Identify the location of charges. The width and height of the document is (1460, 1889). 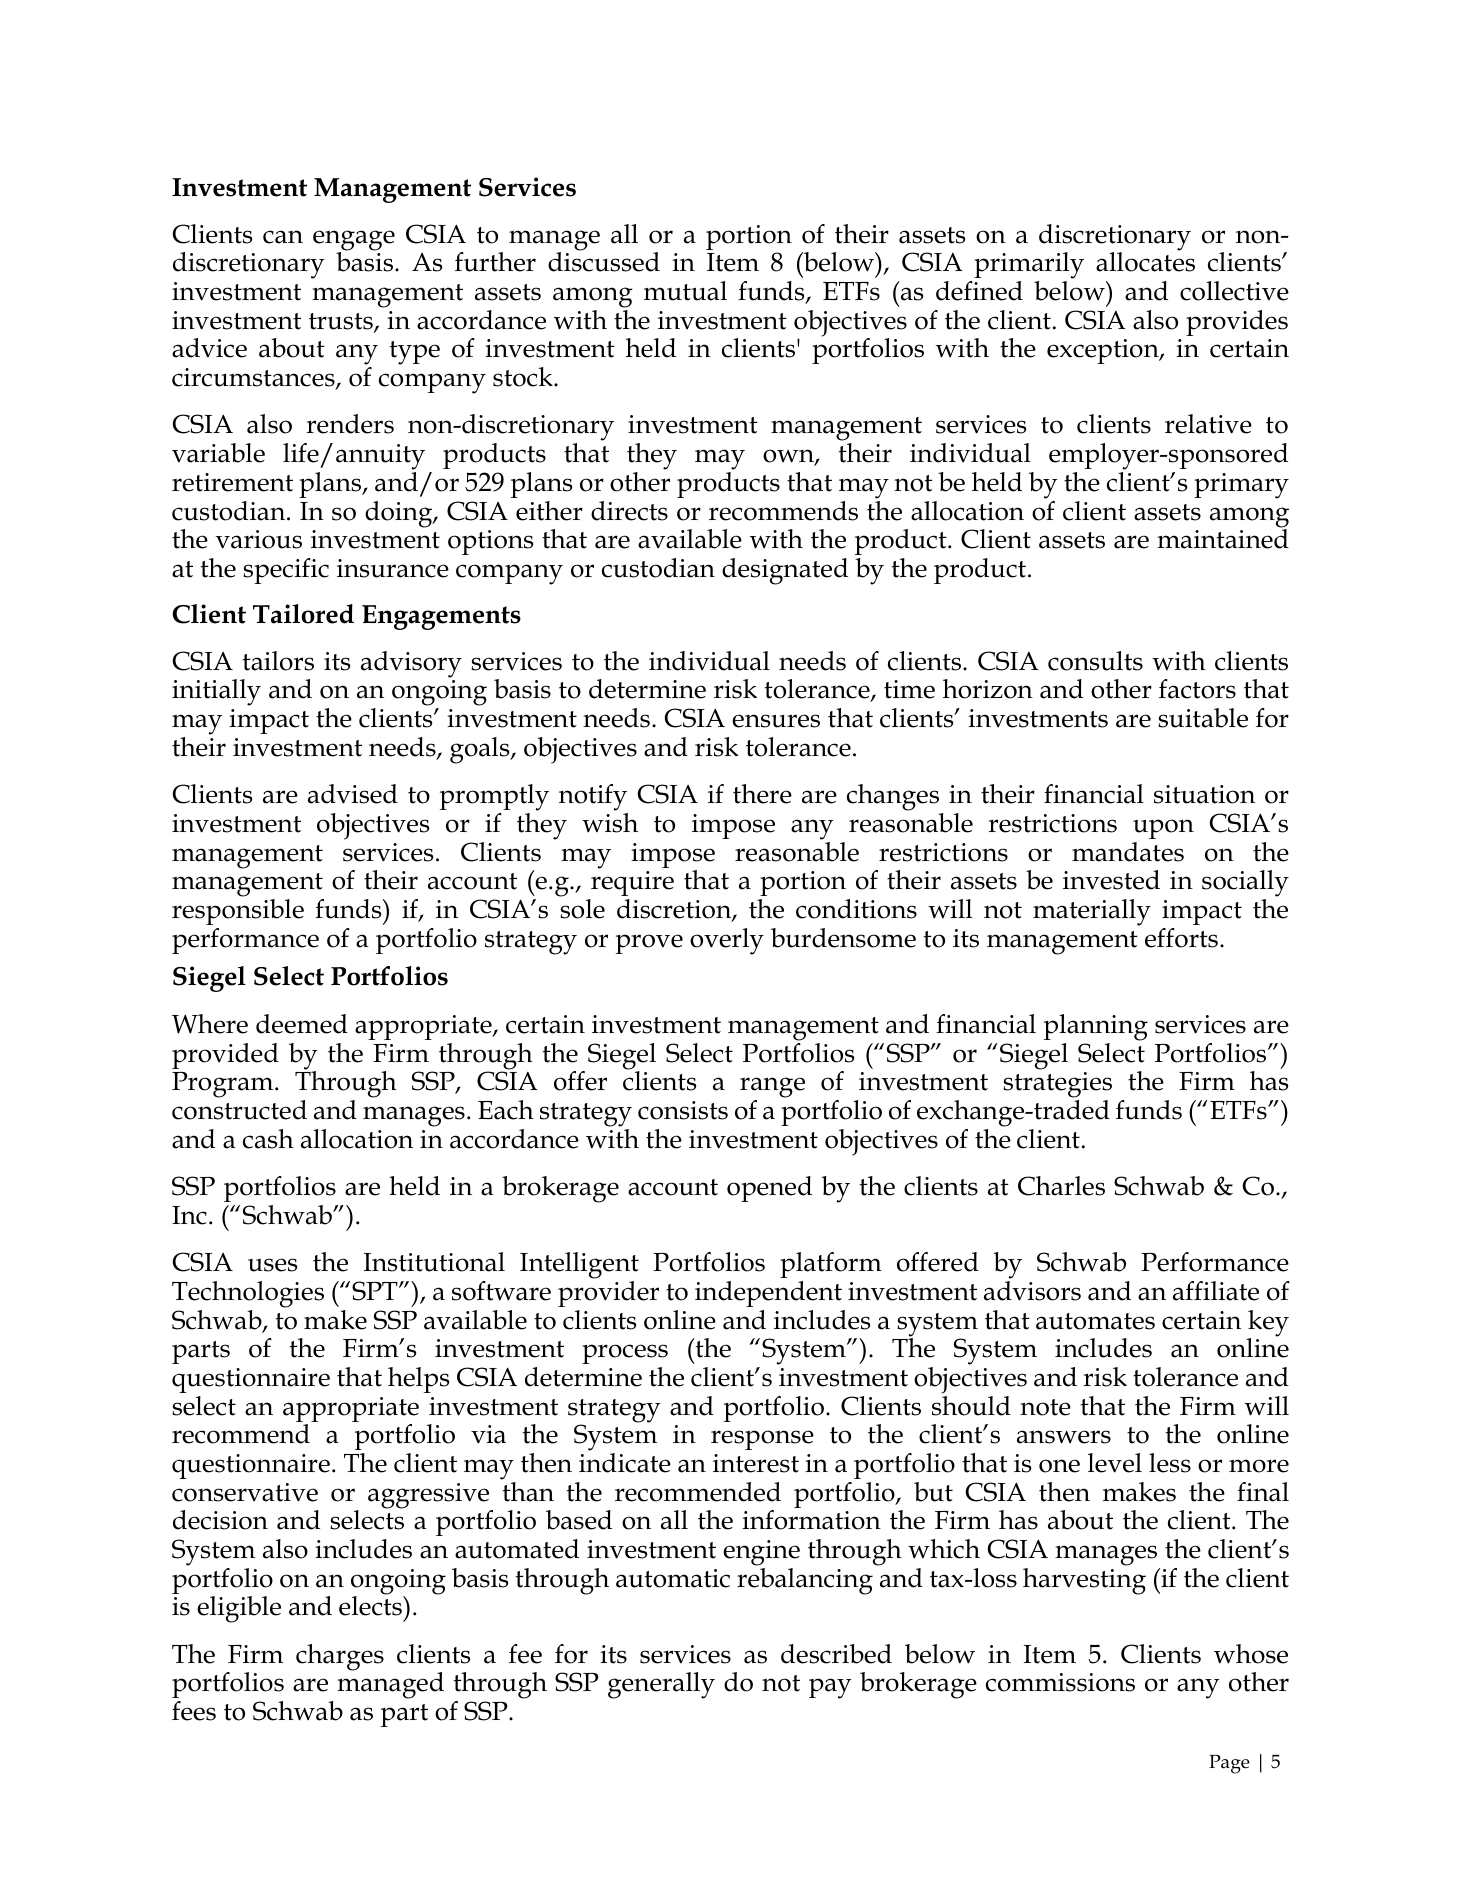
(340, 1657).
